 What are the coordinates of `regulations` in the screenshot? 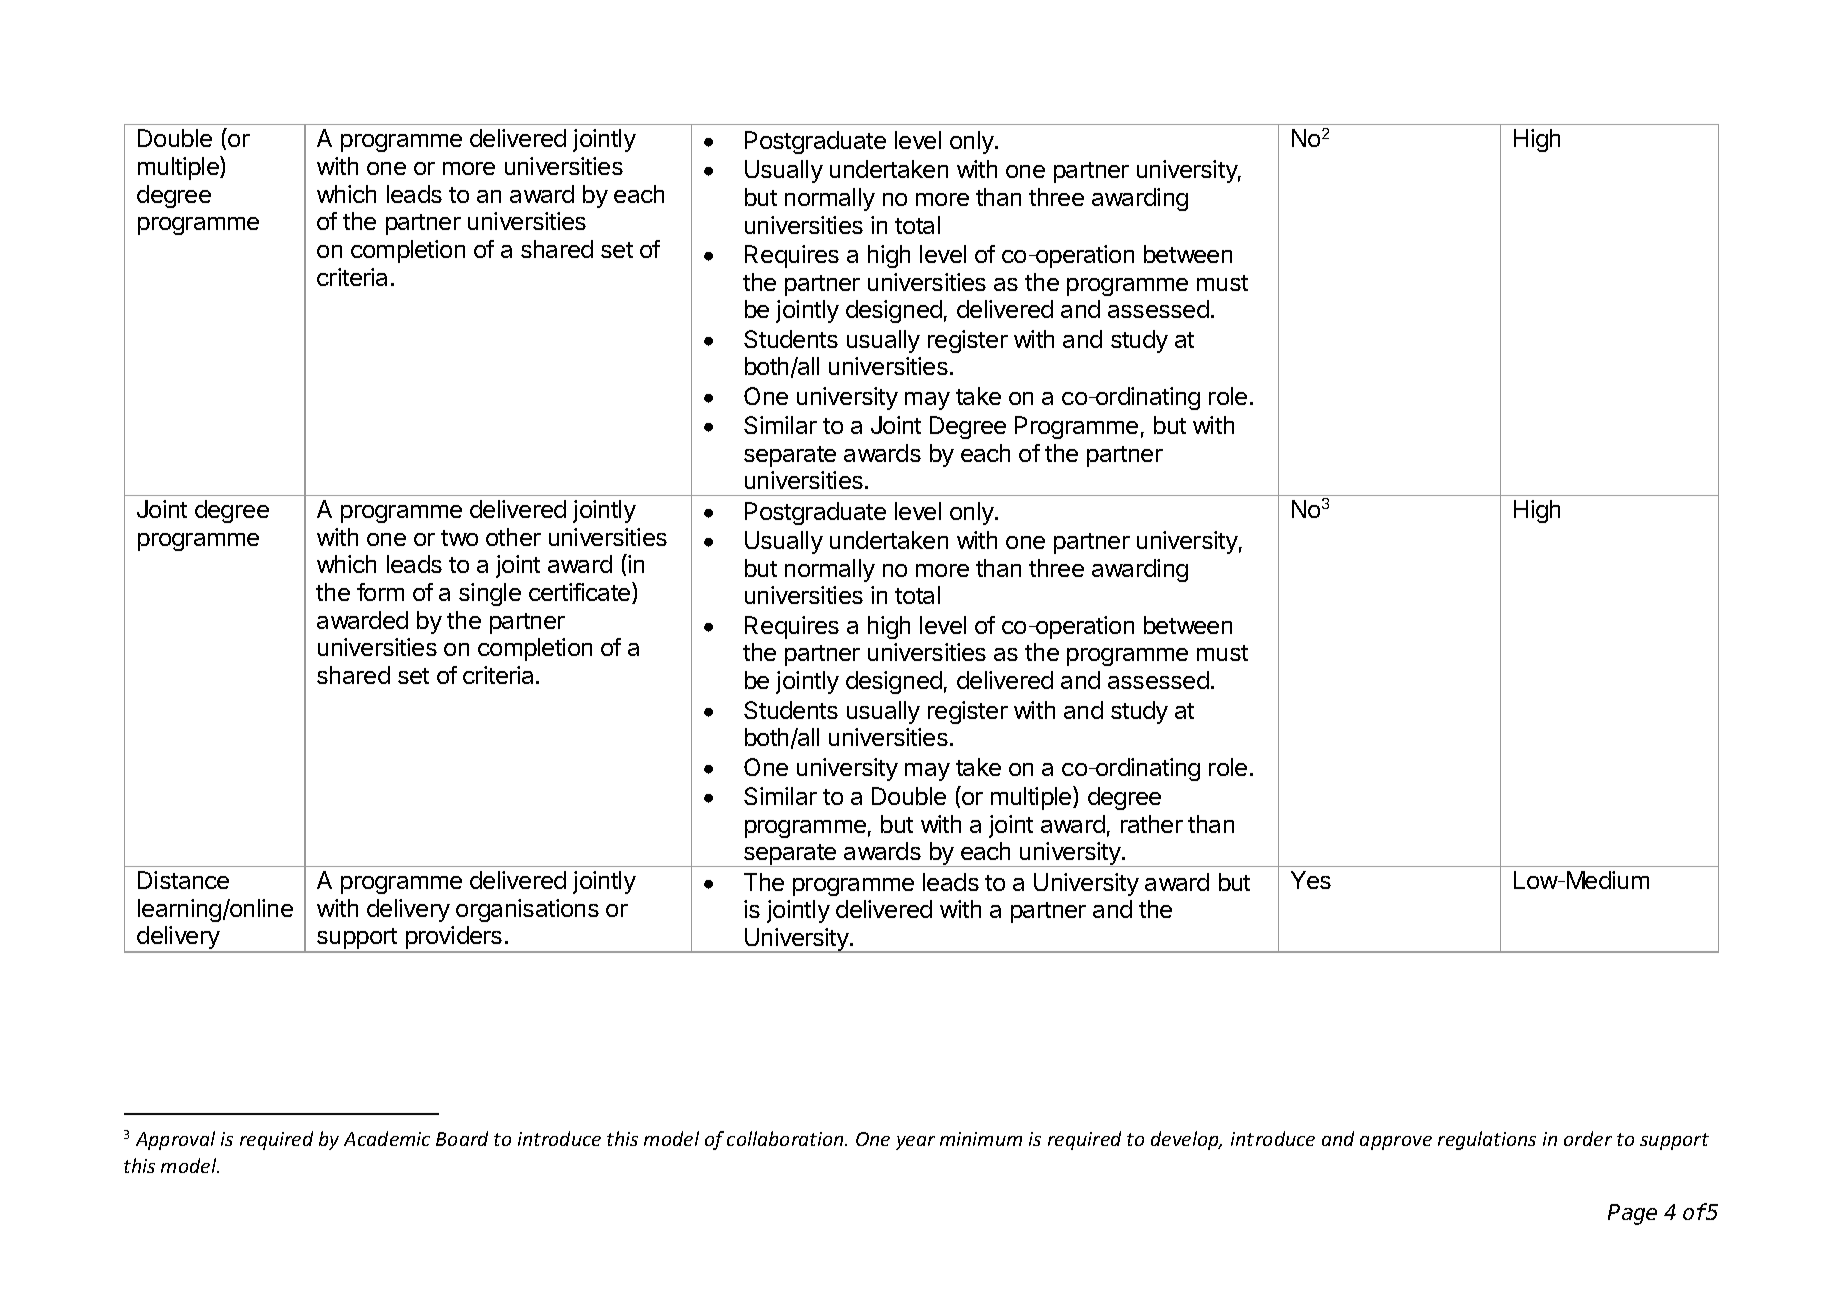 It's located at (1487, 1140).
